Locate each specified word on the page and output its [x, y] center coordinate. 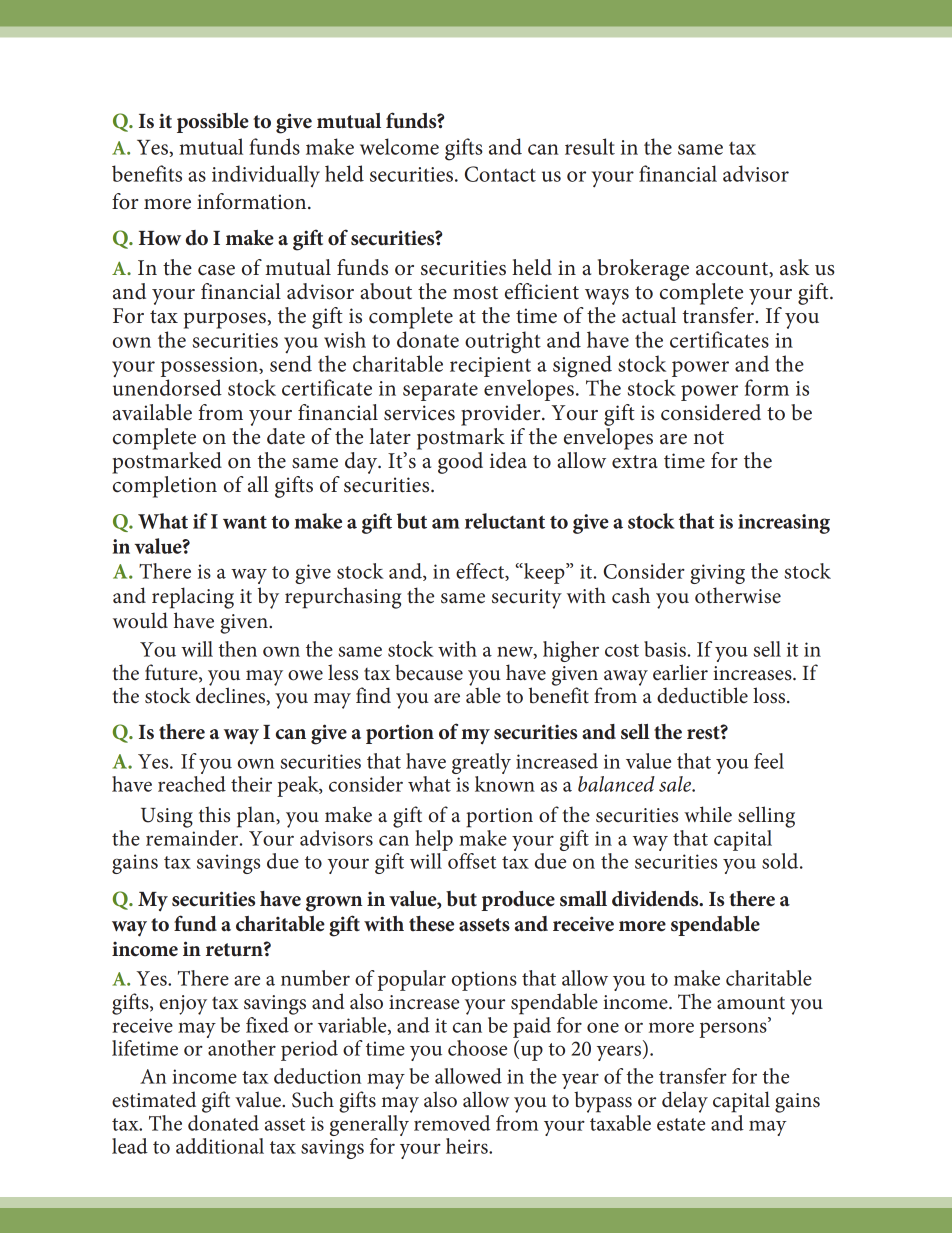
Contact [500, 174]
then [237, 649]
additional [220, 1146]
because [429, 672]
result [590, 146]
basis [666, 649]
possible [213, 123]
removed [452, 1123]
